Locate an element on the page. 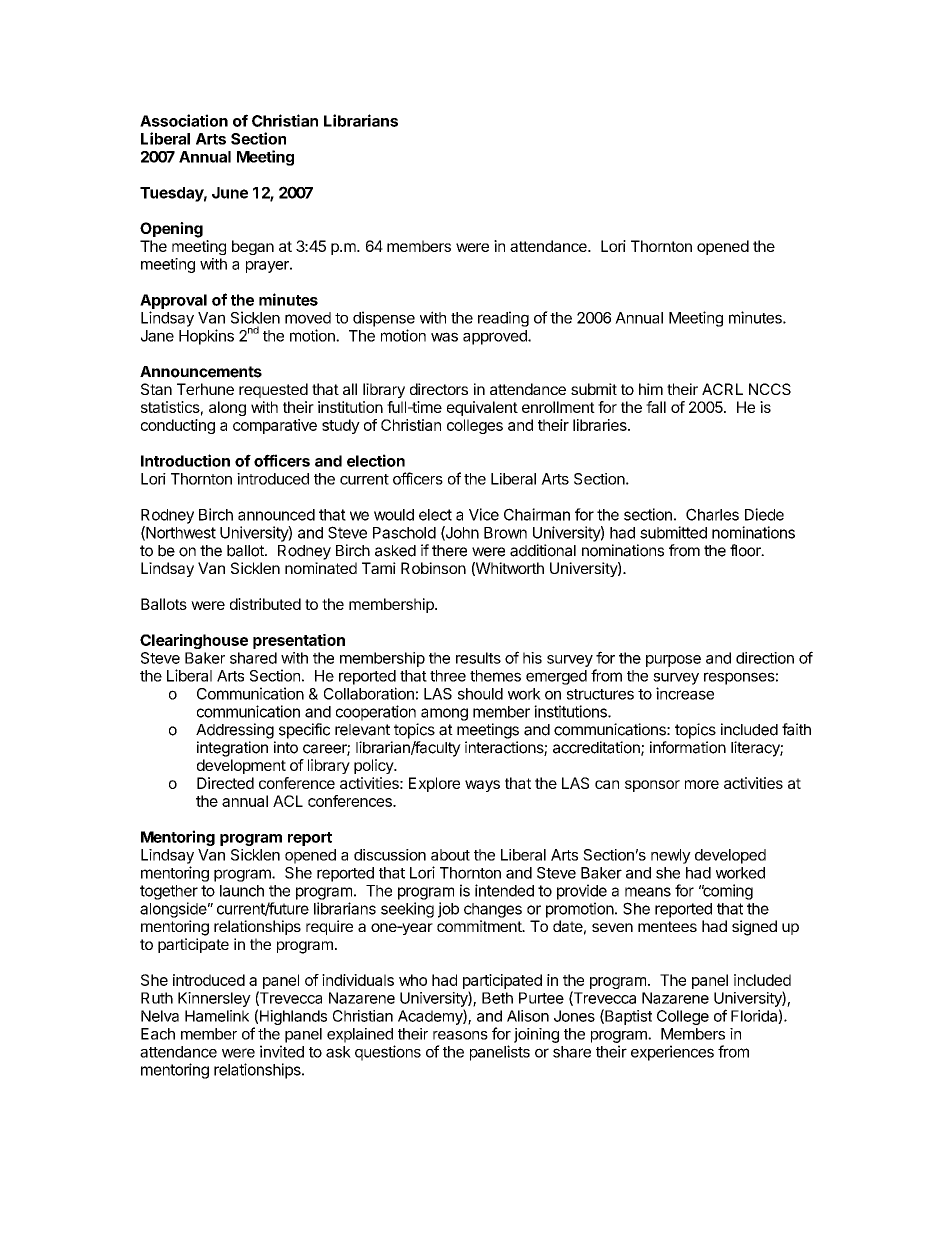  distributed is located at coordinates (265, 604).
